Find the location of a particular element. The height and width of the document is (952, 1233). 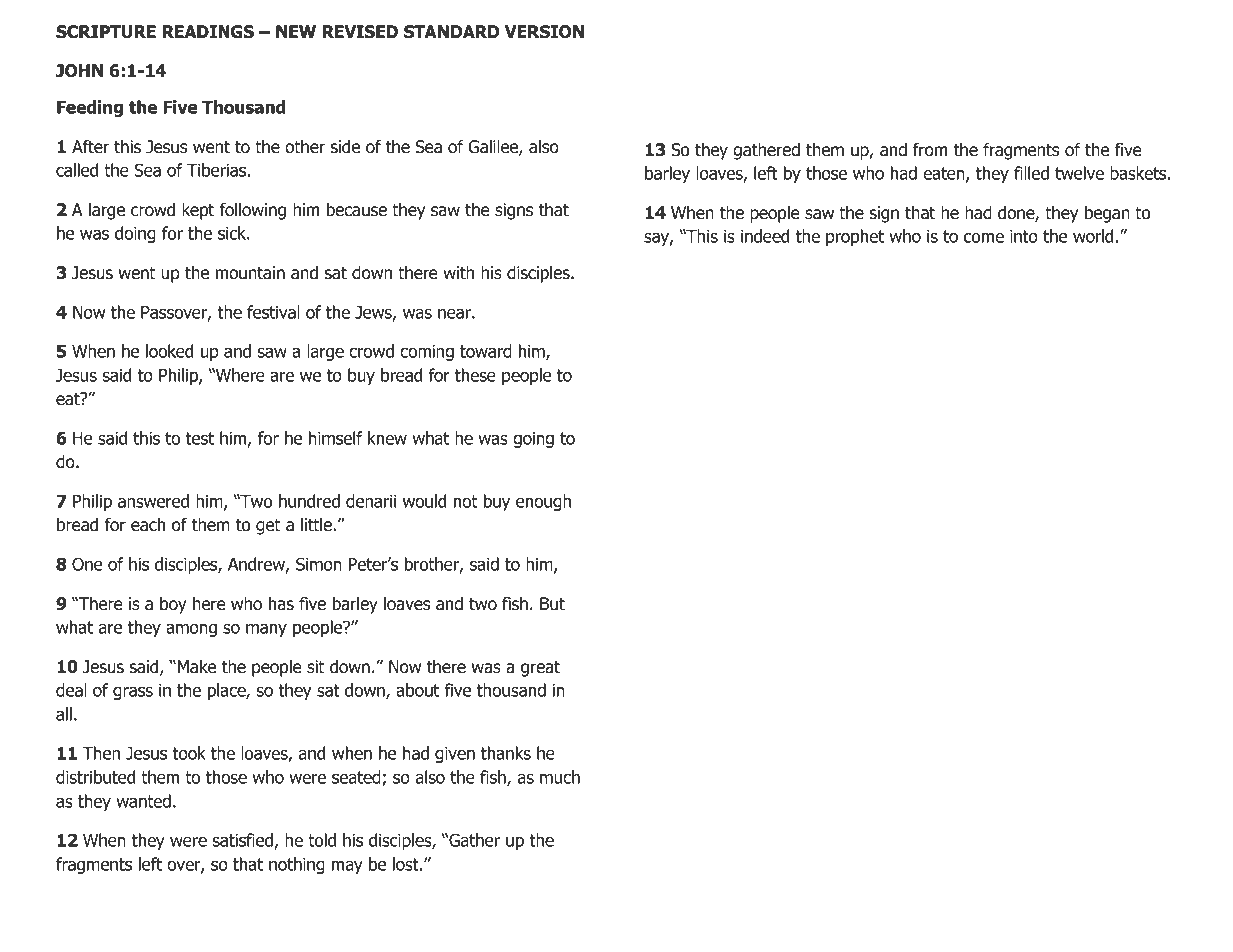

kept is located at coordinates (198, 211).
